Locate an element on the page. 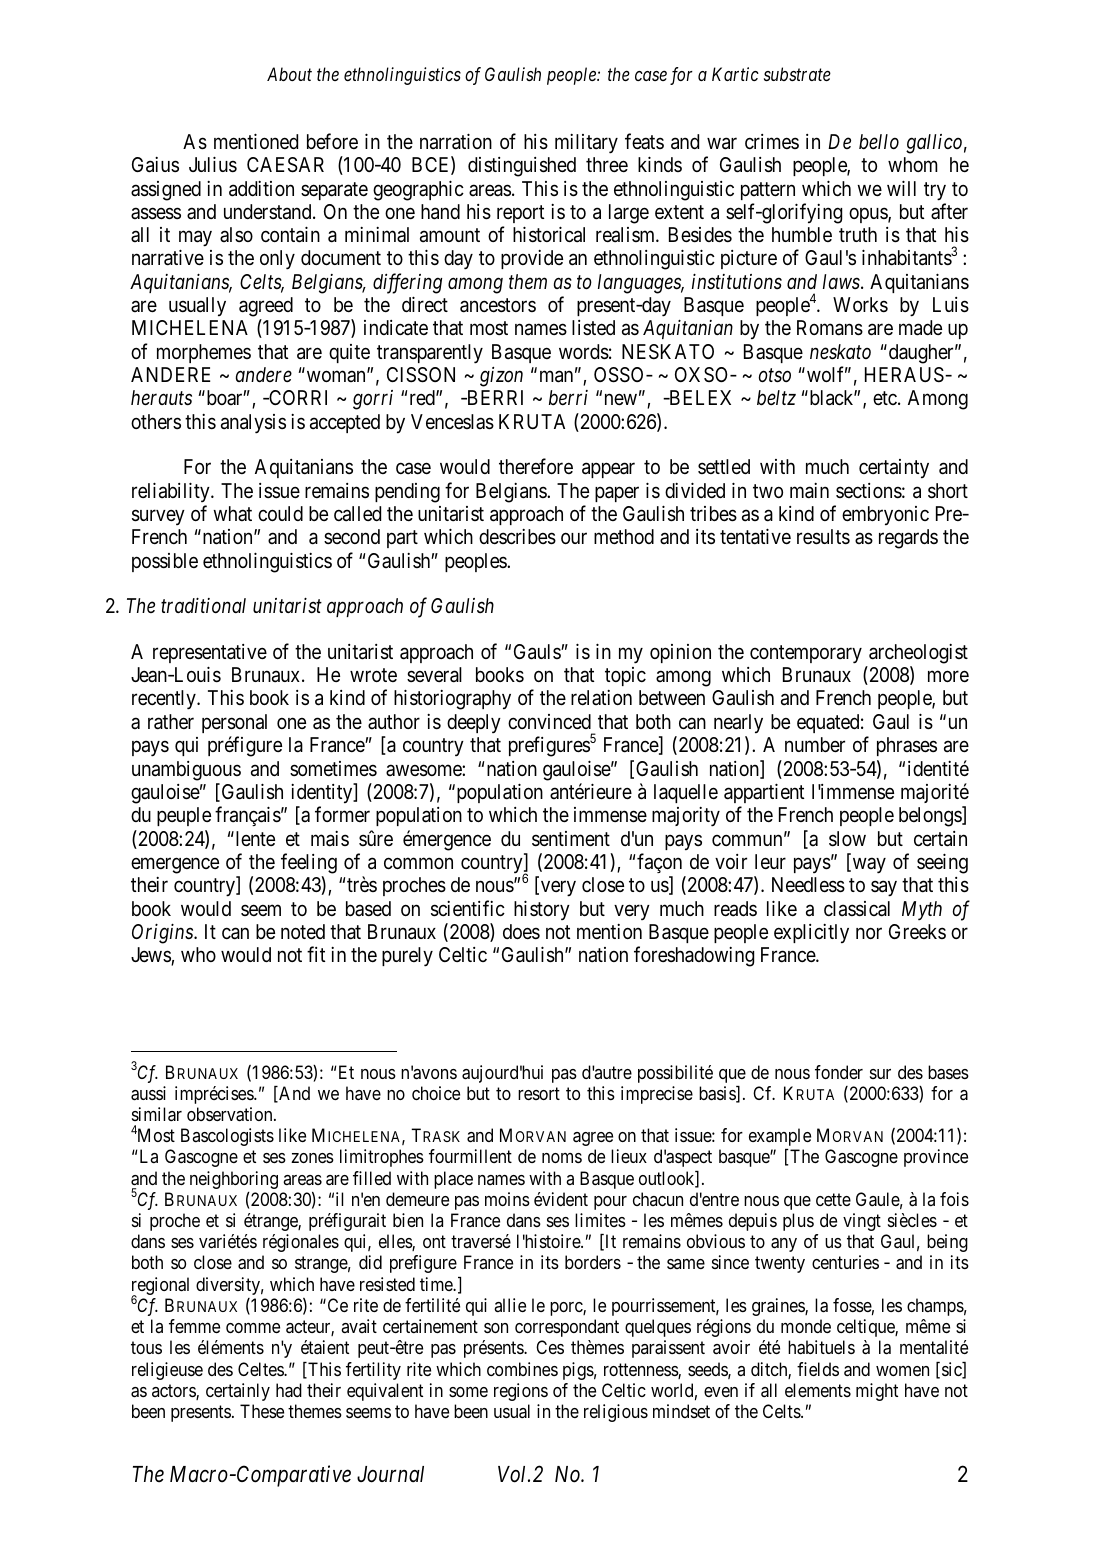  number is located at coordinates (815, 744).
